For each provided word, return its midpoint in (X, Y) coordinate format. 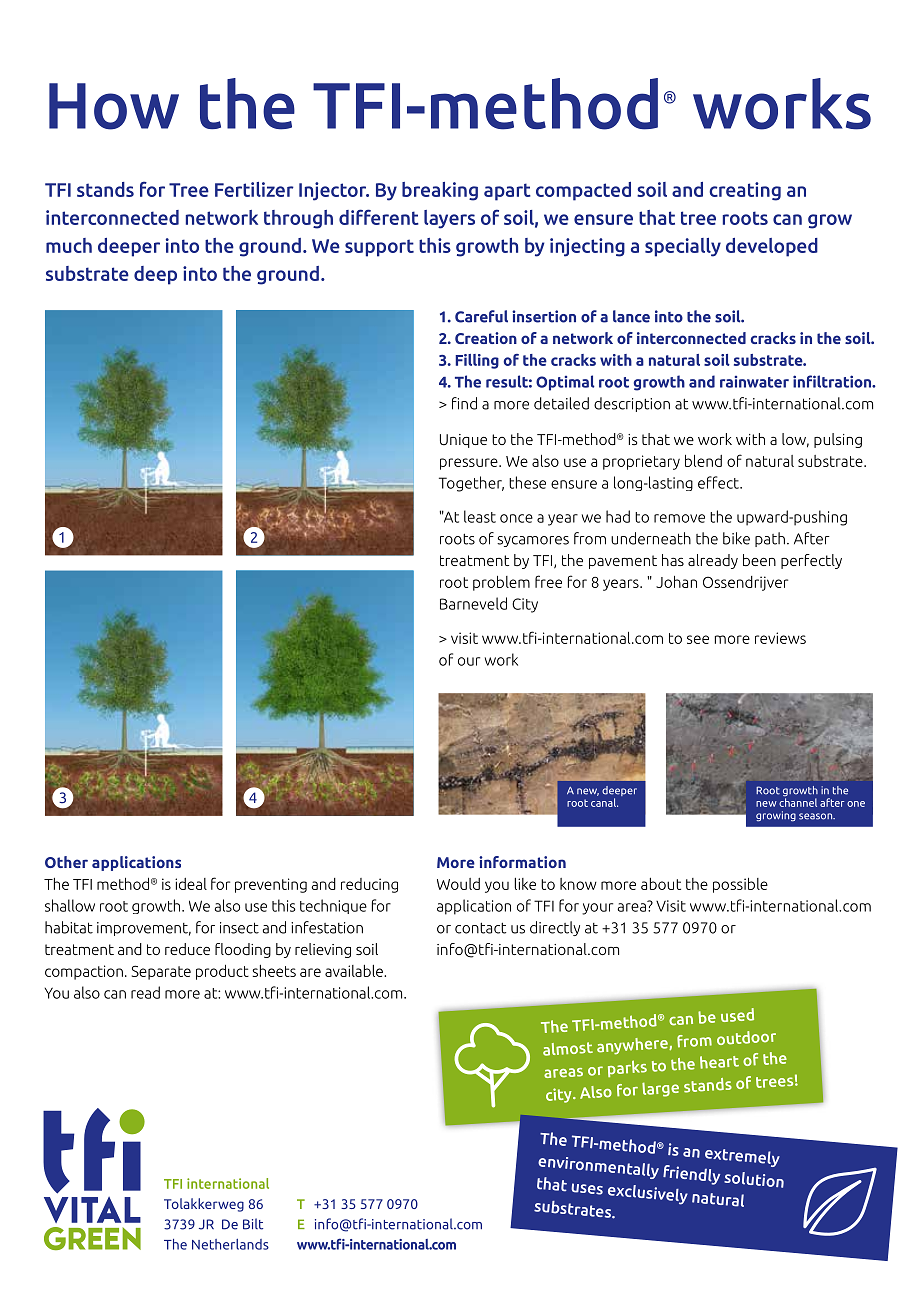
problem (501, 583)
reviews (780, 638)
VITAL (92, 1210)
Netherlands (230, 1244)
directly (555, 928)
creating (745, 191)
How (114, 106)
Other (66, 862)
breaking (440, 191)
